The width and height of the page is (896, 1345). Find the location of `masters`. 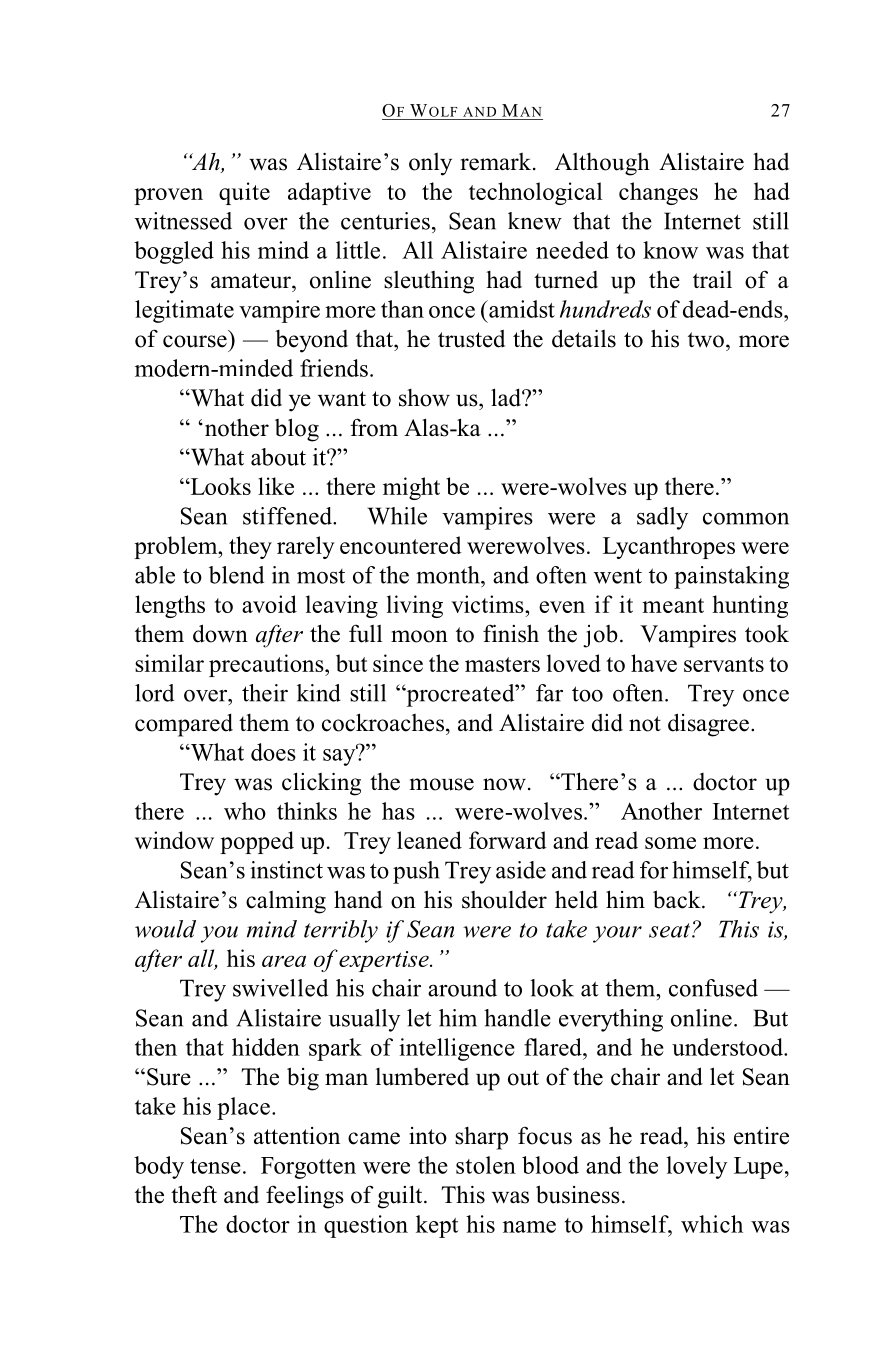

masters is located at coordinates (502, 664).
